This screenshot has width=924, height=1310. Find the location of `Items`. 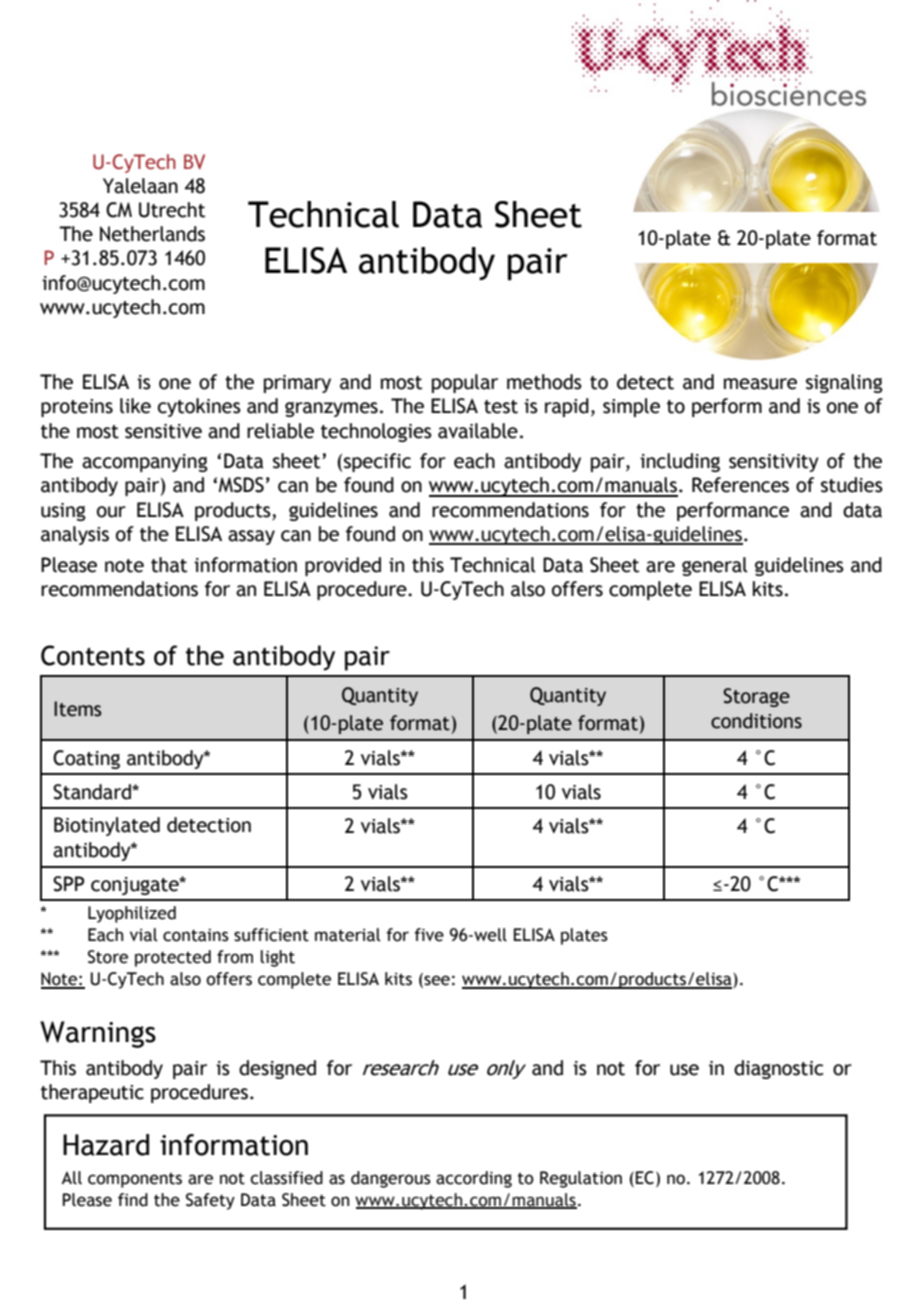

Items is located at coordinates (78, 709).
